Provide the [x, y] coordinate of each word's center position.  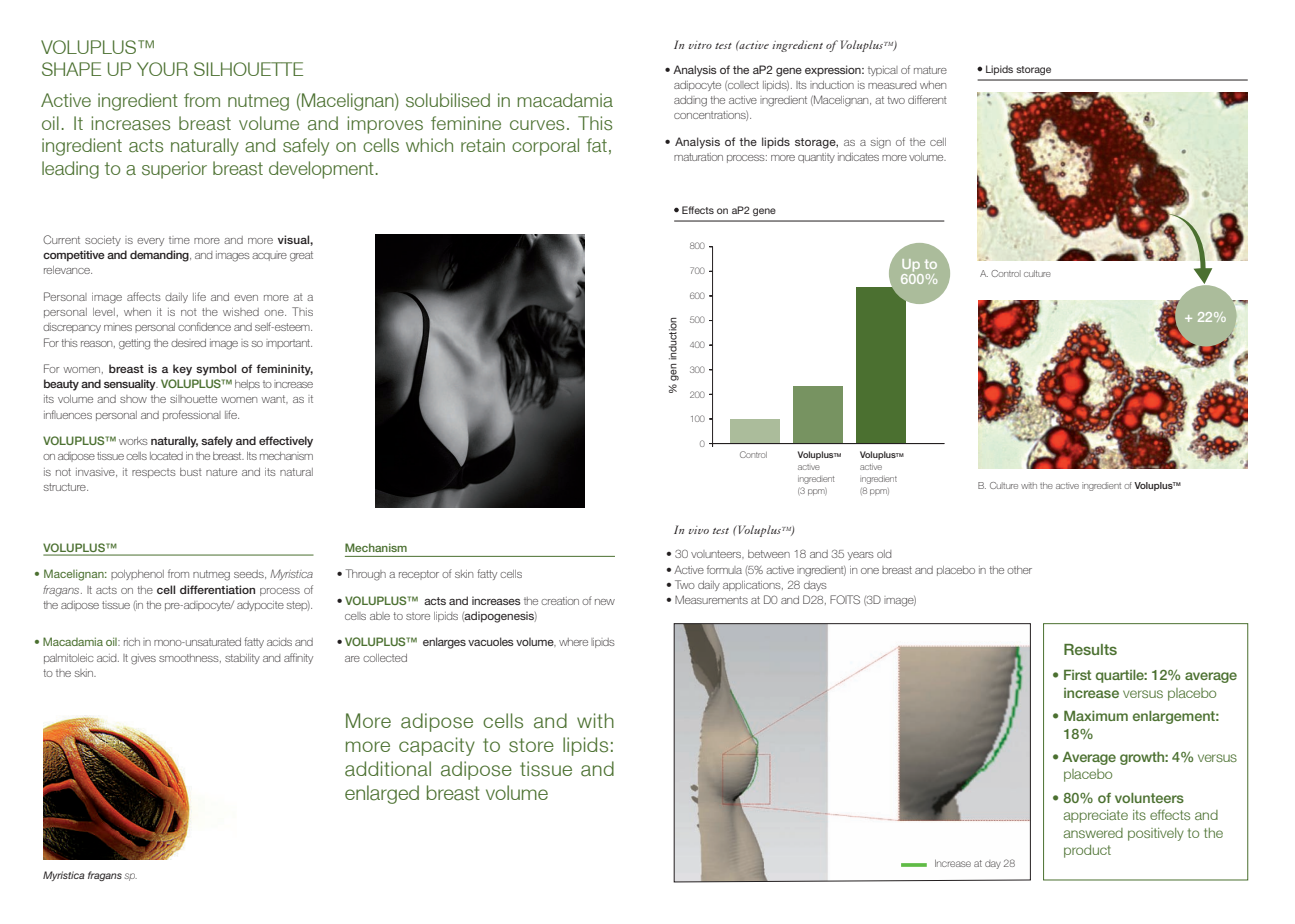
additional [388, 769]
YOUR [162, 69]
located [166, 456]
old [884, 554]
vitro [700, 45]
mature [930, 70]
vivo [699, 530]
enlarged [382, 794]
